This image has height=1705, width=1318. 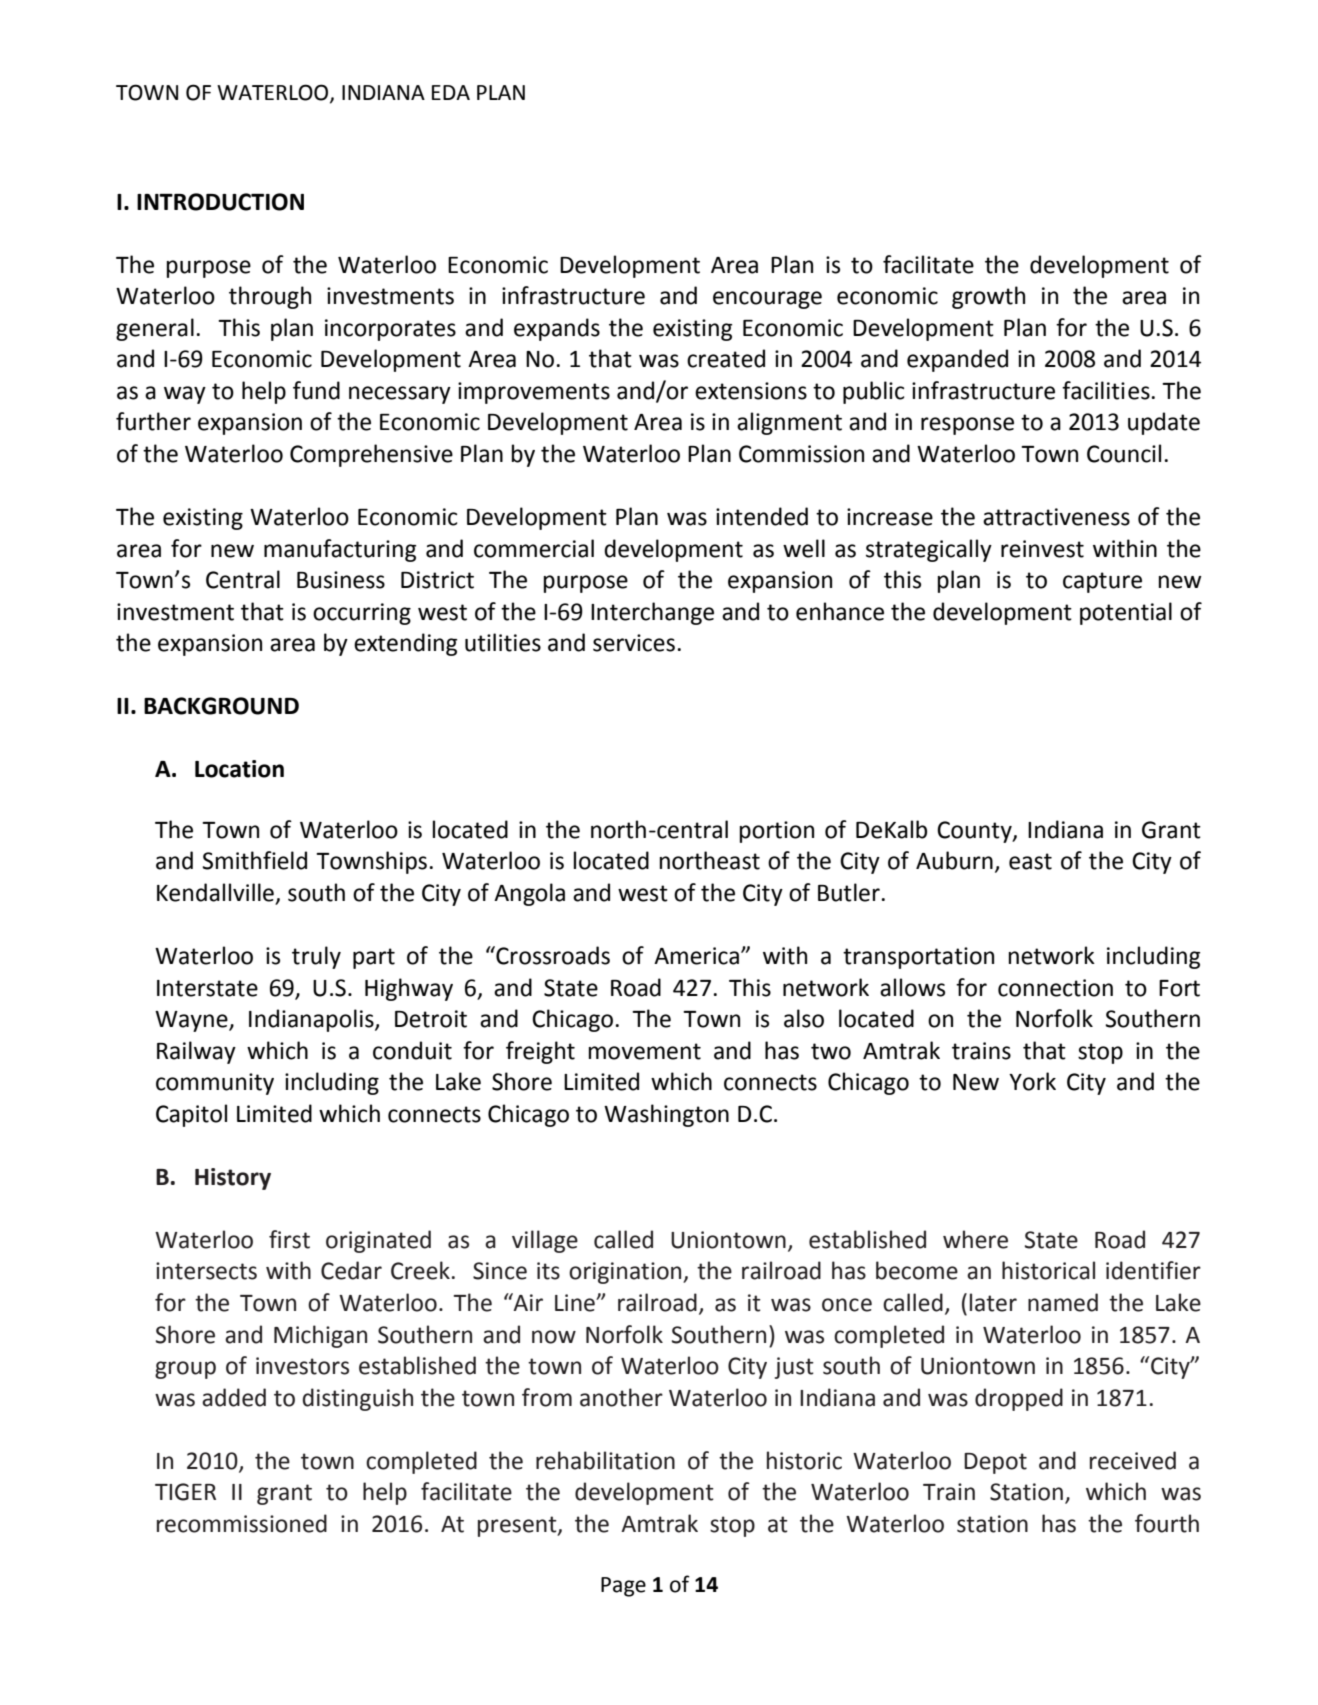 What do you see at coordinates (316, 957) in the image?
I see `truly` at bounding box center [316, 957].
